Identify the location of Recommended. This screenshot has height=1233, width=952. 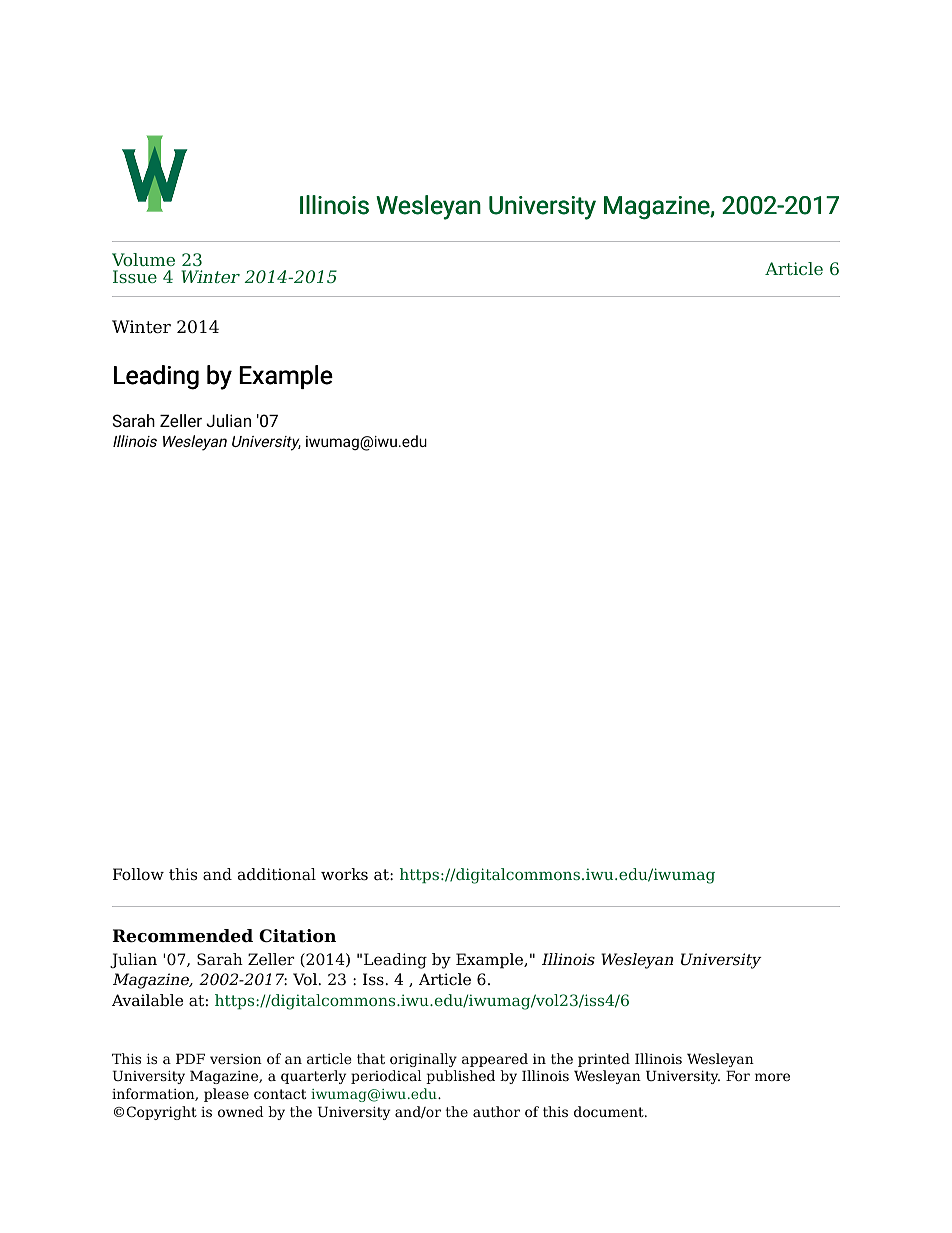
(182, 936).
